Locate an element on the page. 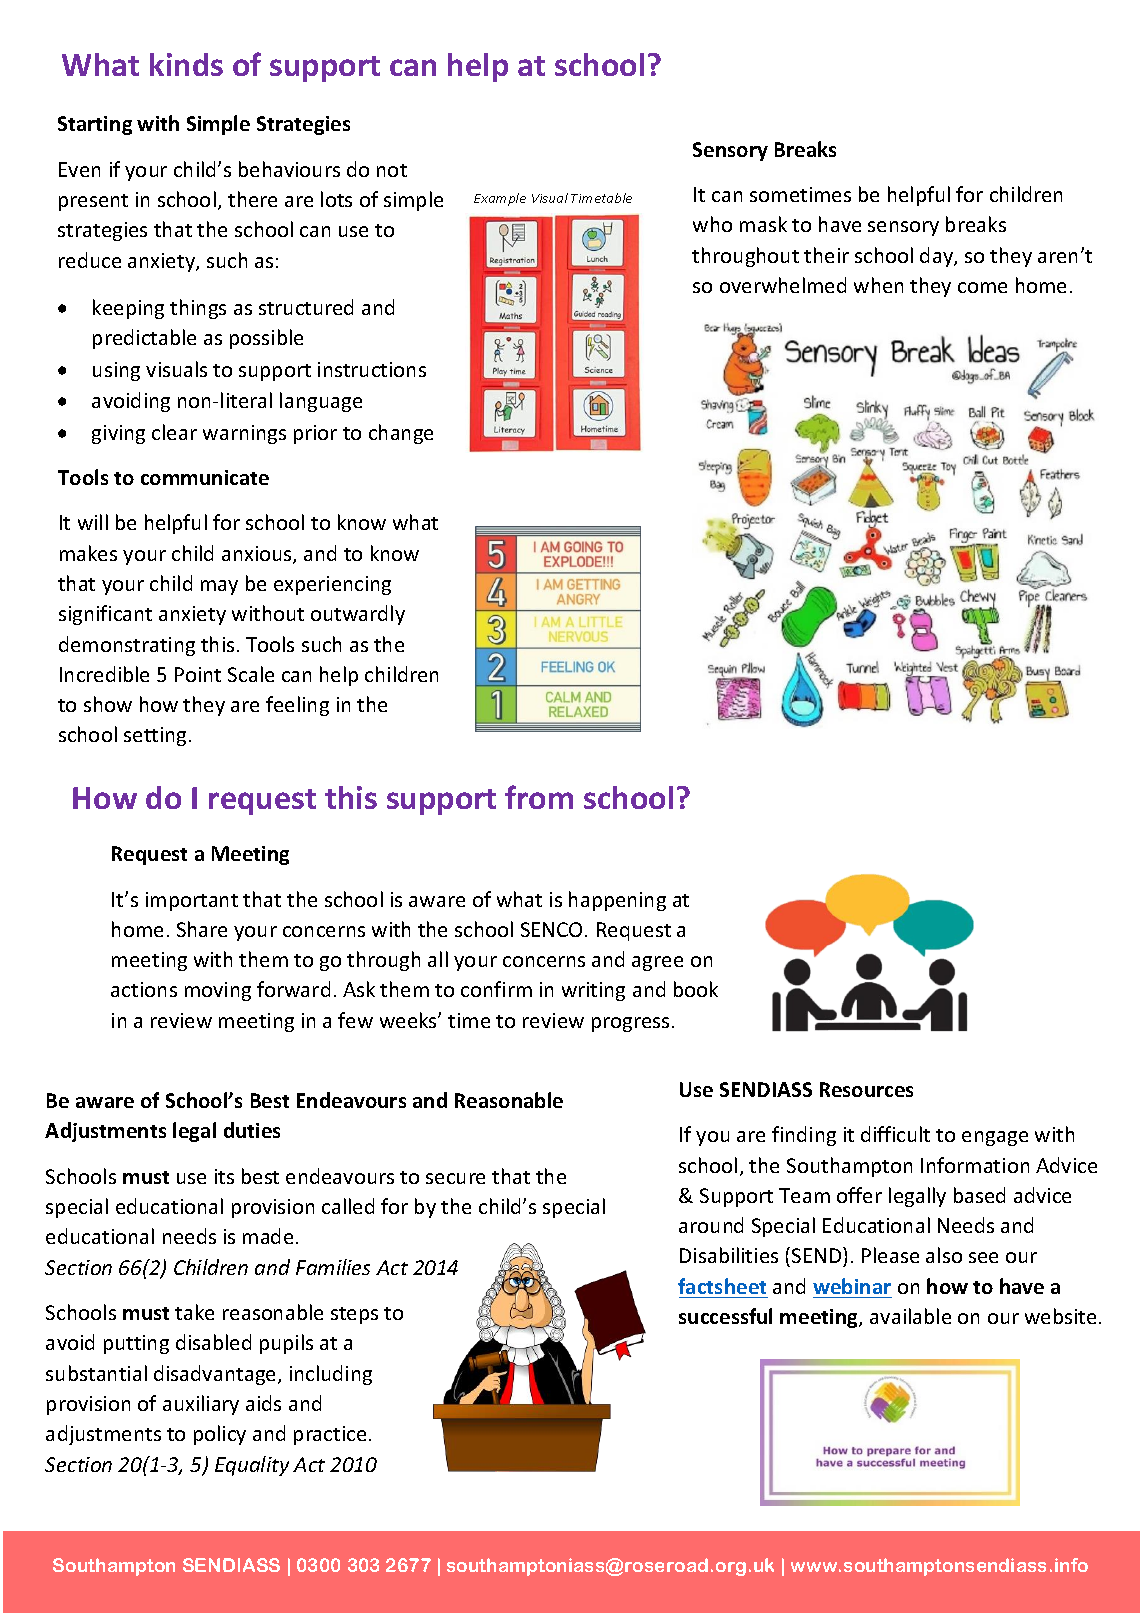 This page has height=1613, width=1141. setting is located at coordinates (157, 736).
